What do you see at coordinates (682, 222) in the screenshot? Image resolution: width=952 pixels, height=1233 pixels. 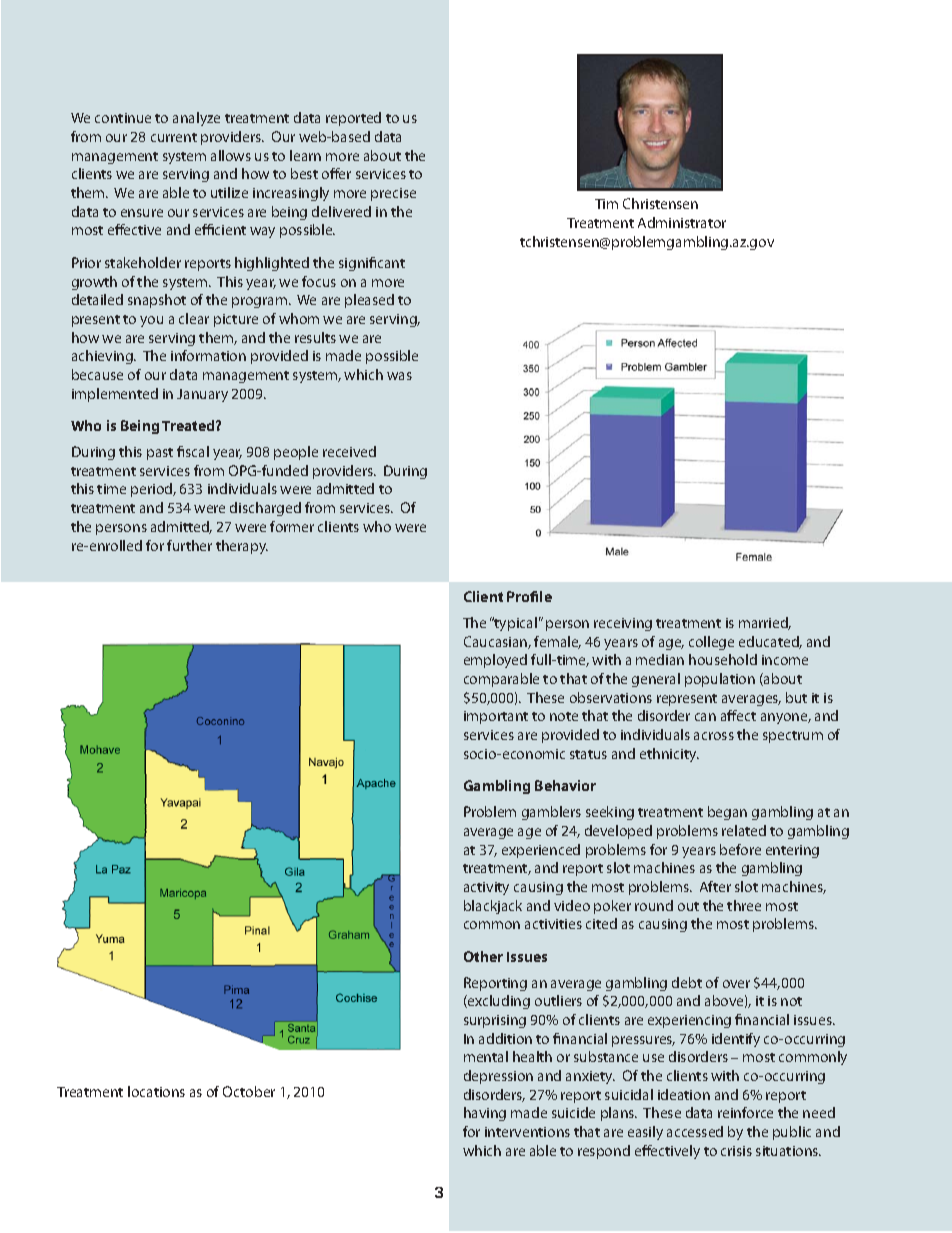 I see `Administrator` at bounding box center [682, 222].
